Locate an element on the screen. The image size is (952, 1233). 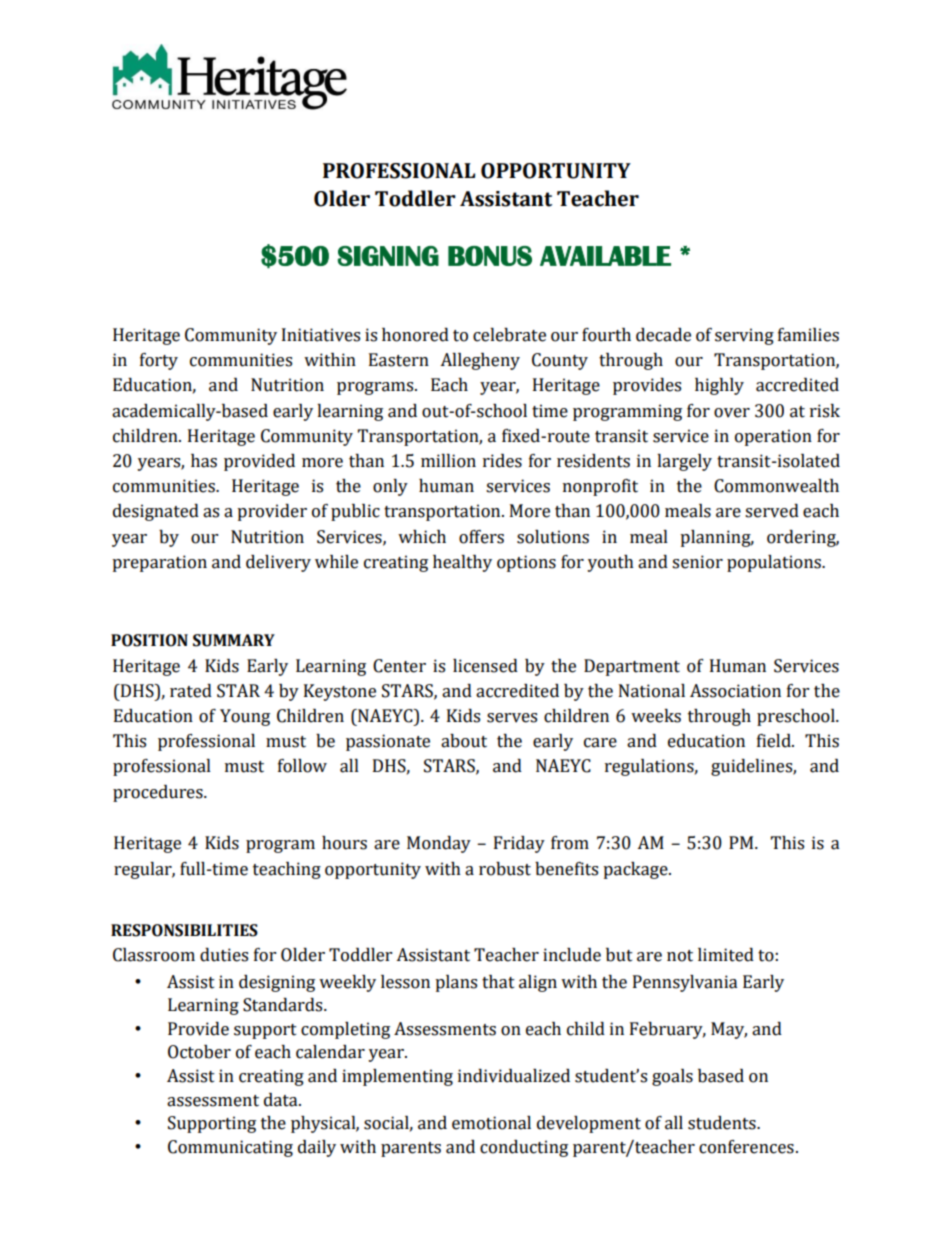
Initiatives is located at coordinates (321, 335).
